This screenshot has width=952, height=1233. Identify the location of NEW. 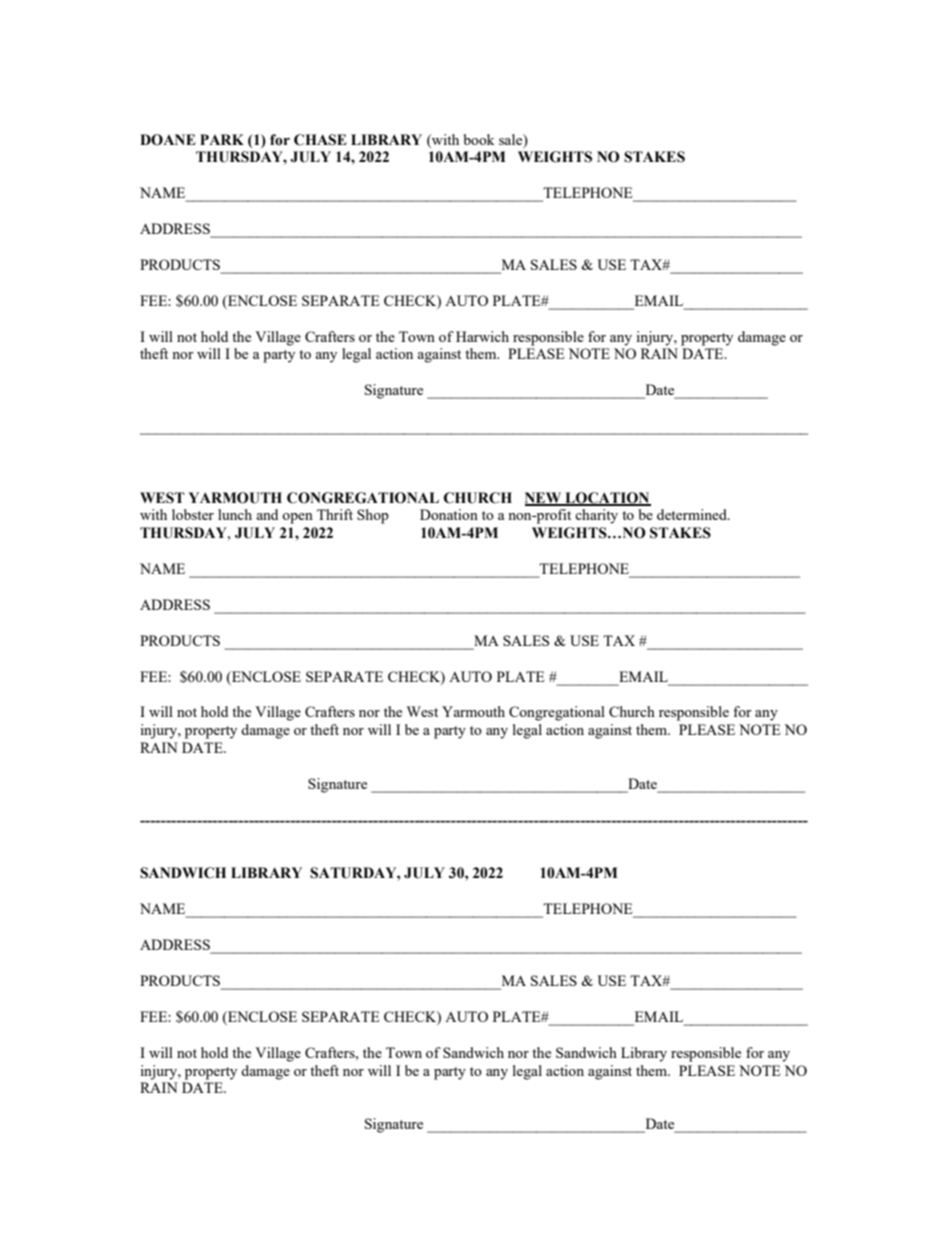
(544, 498).
